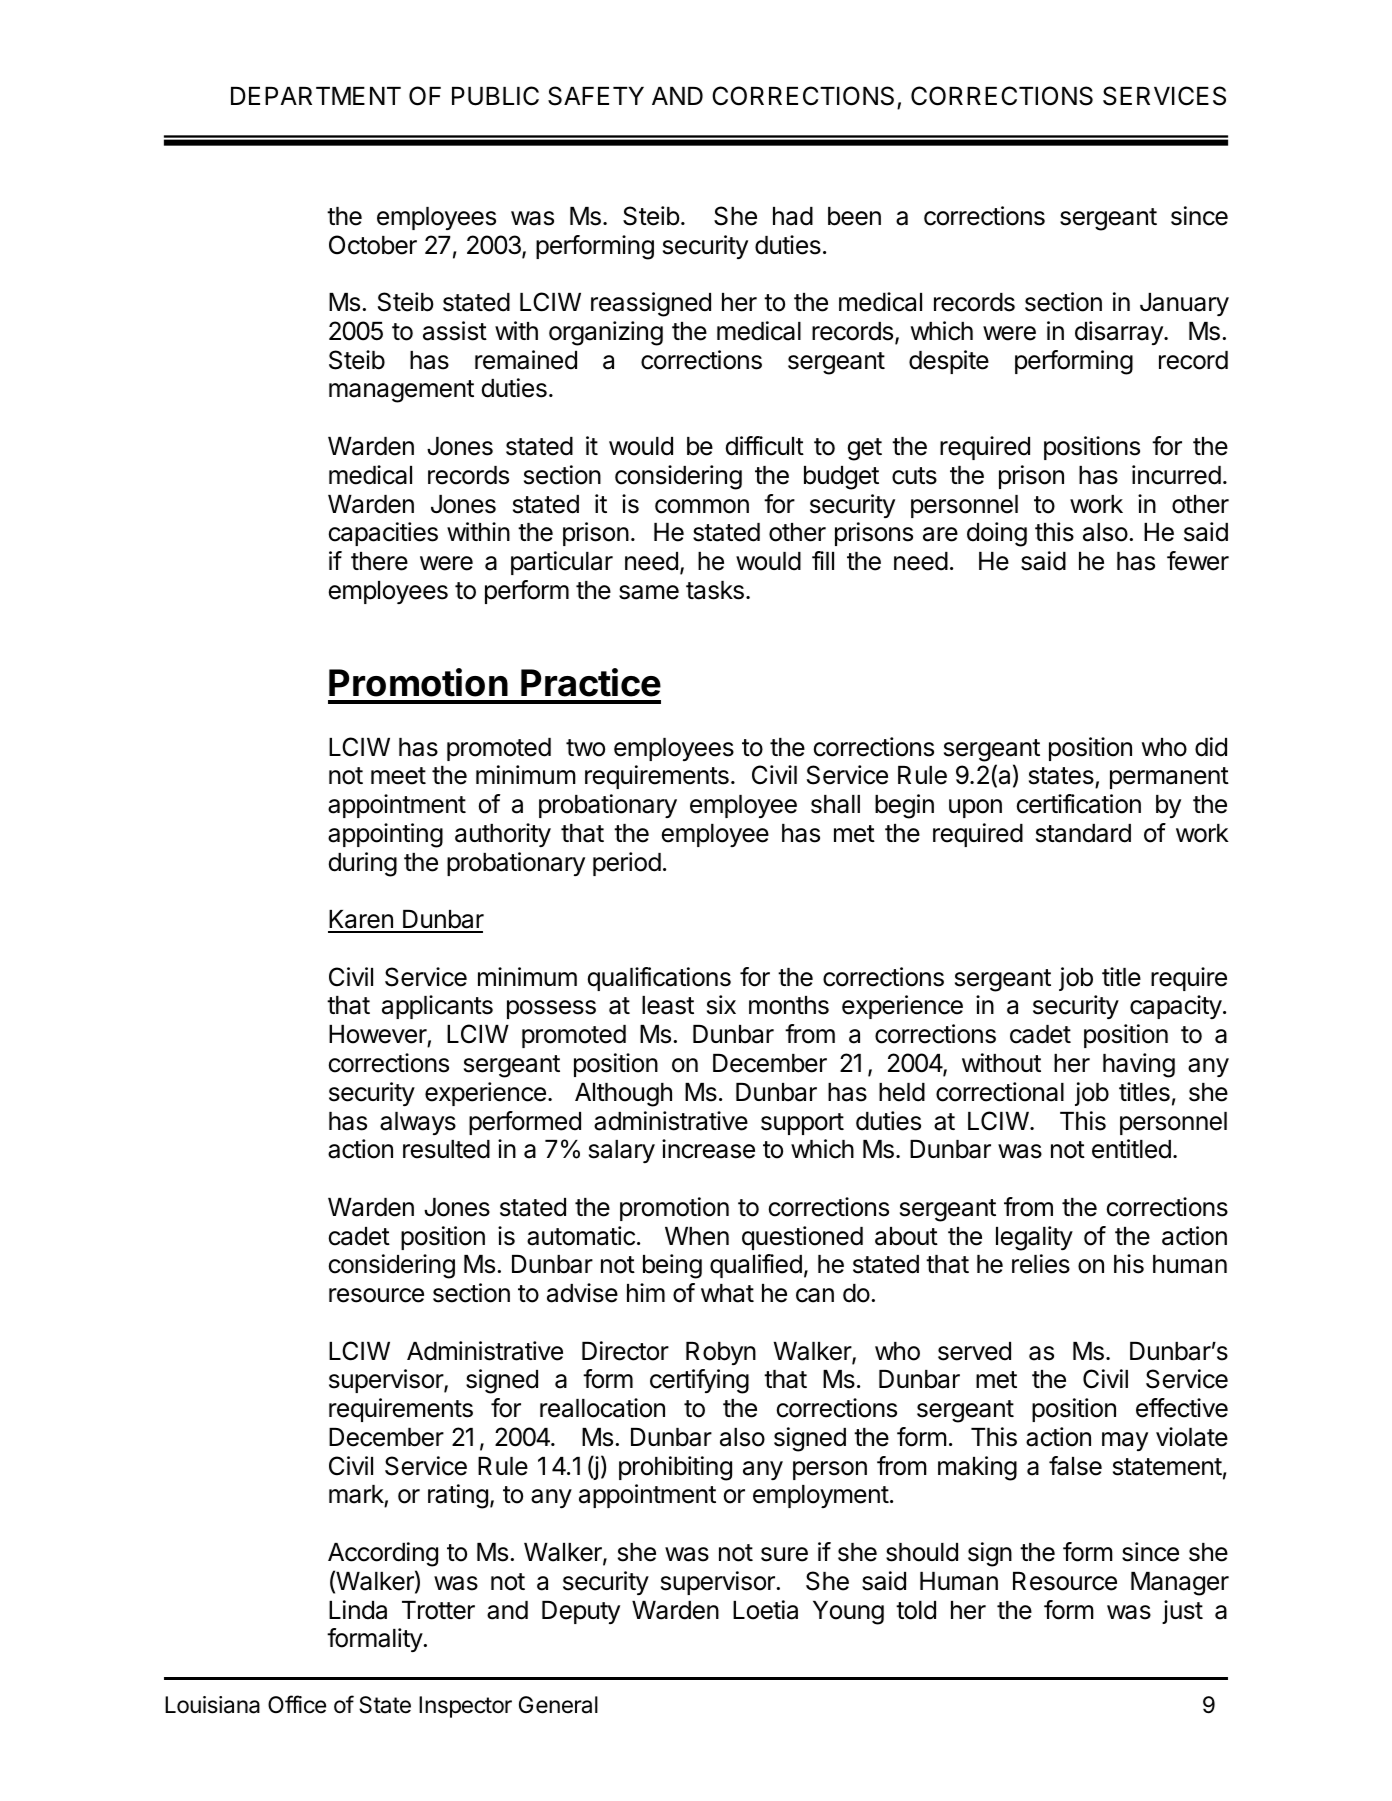  What do you see at coordinates (316, 96) in the image?
I see `DEPARTMENT` at bounding box center [316, 96].
